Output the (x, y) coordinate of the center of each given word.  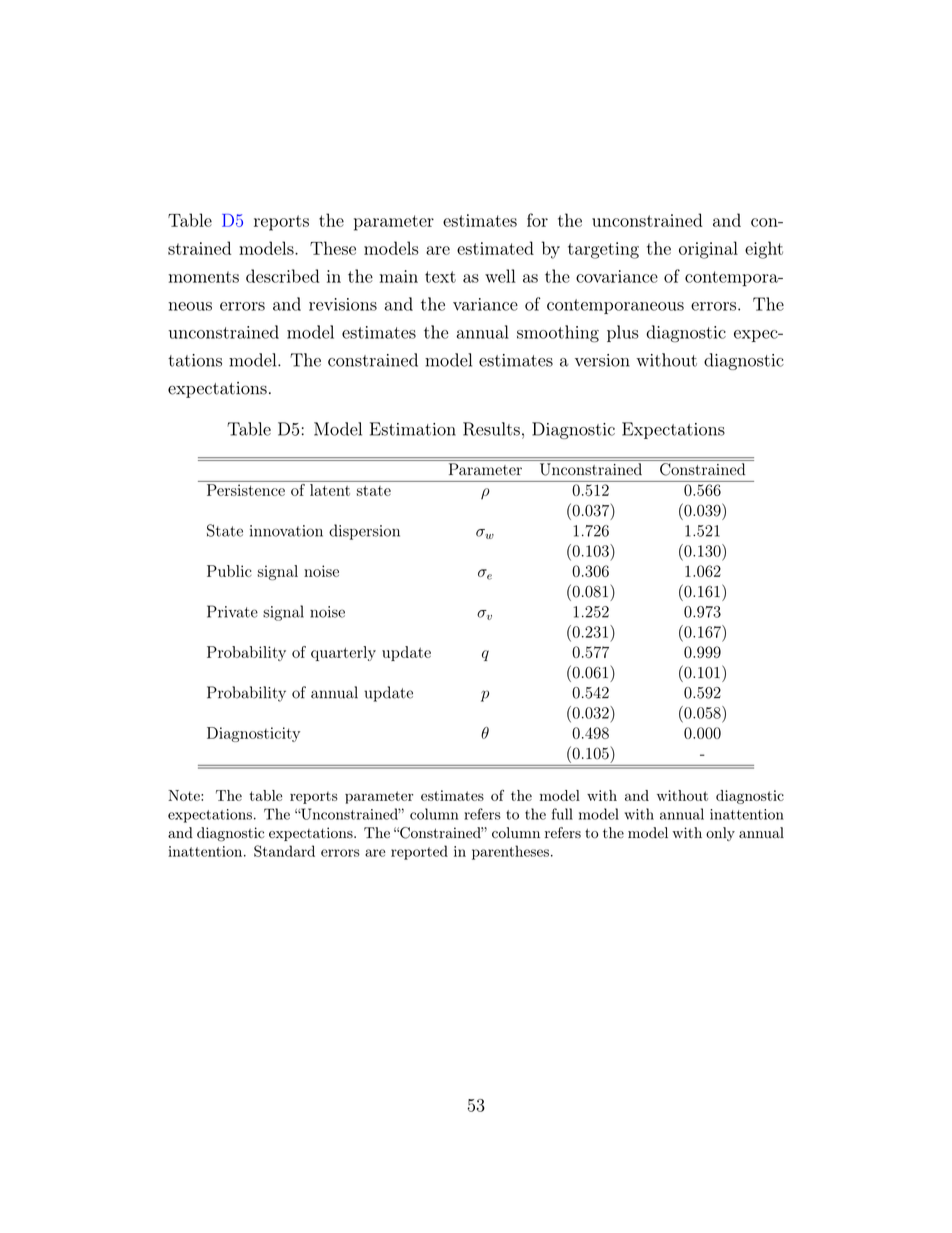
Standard (284, 851)
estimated (495, 248)
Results (491, 429)
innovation (286, 531)
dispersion (364, 532)
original (708, 250)
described (283, 276)
